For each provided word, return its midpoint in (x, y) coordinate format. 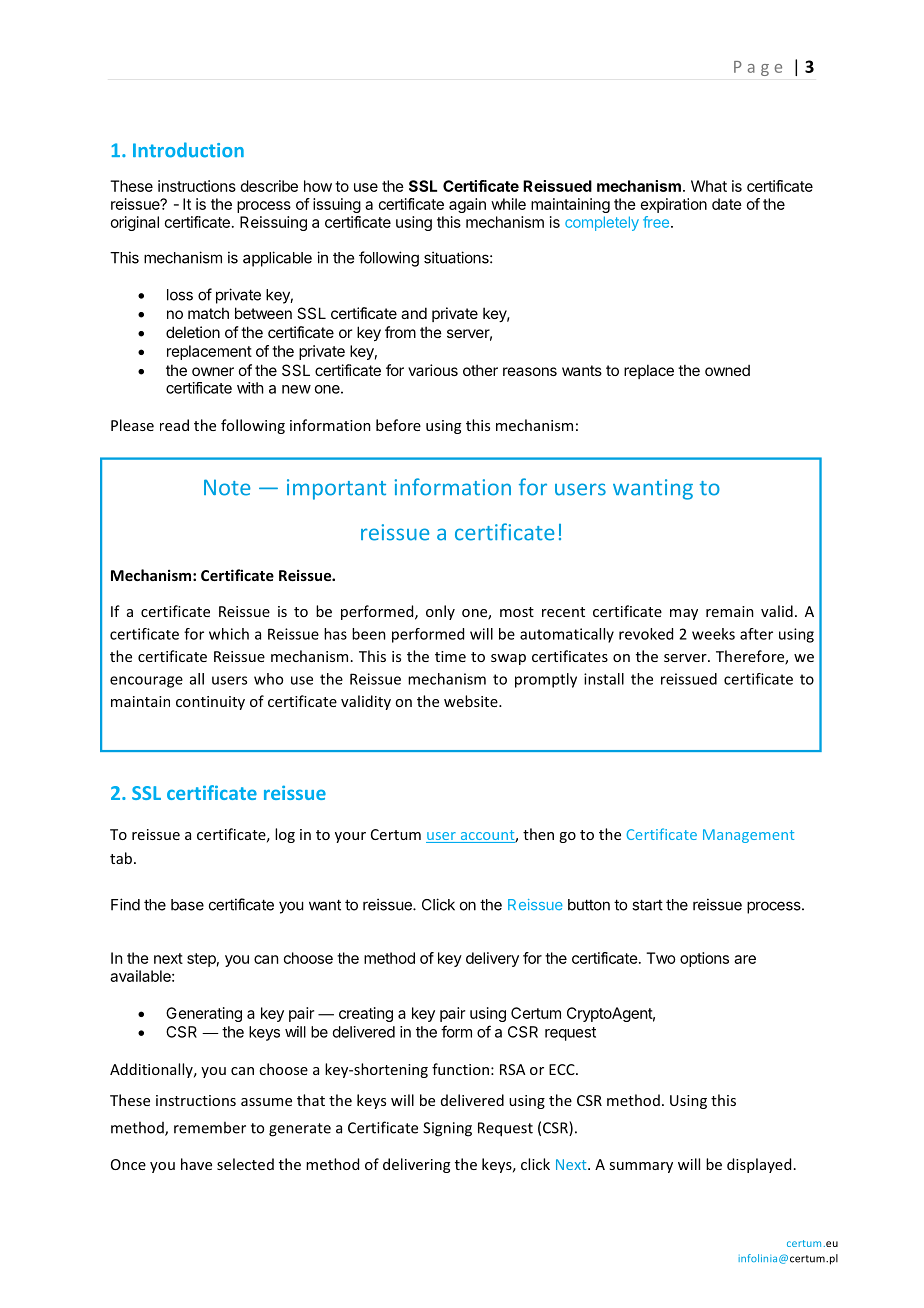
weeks (713, 634)
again (467, 205)
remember (210, 1127)
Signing (447, 1129)
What (709, 186)
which (229, 634)
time (450, 656)
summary (641, 1167)
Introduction (188, 150)
